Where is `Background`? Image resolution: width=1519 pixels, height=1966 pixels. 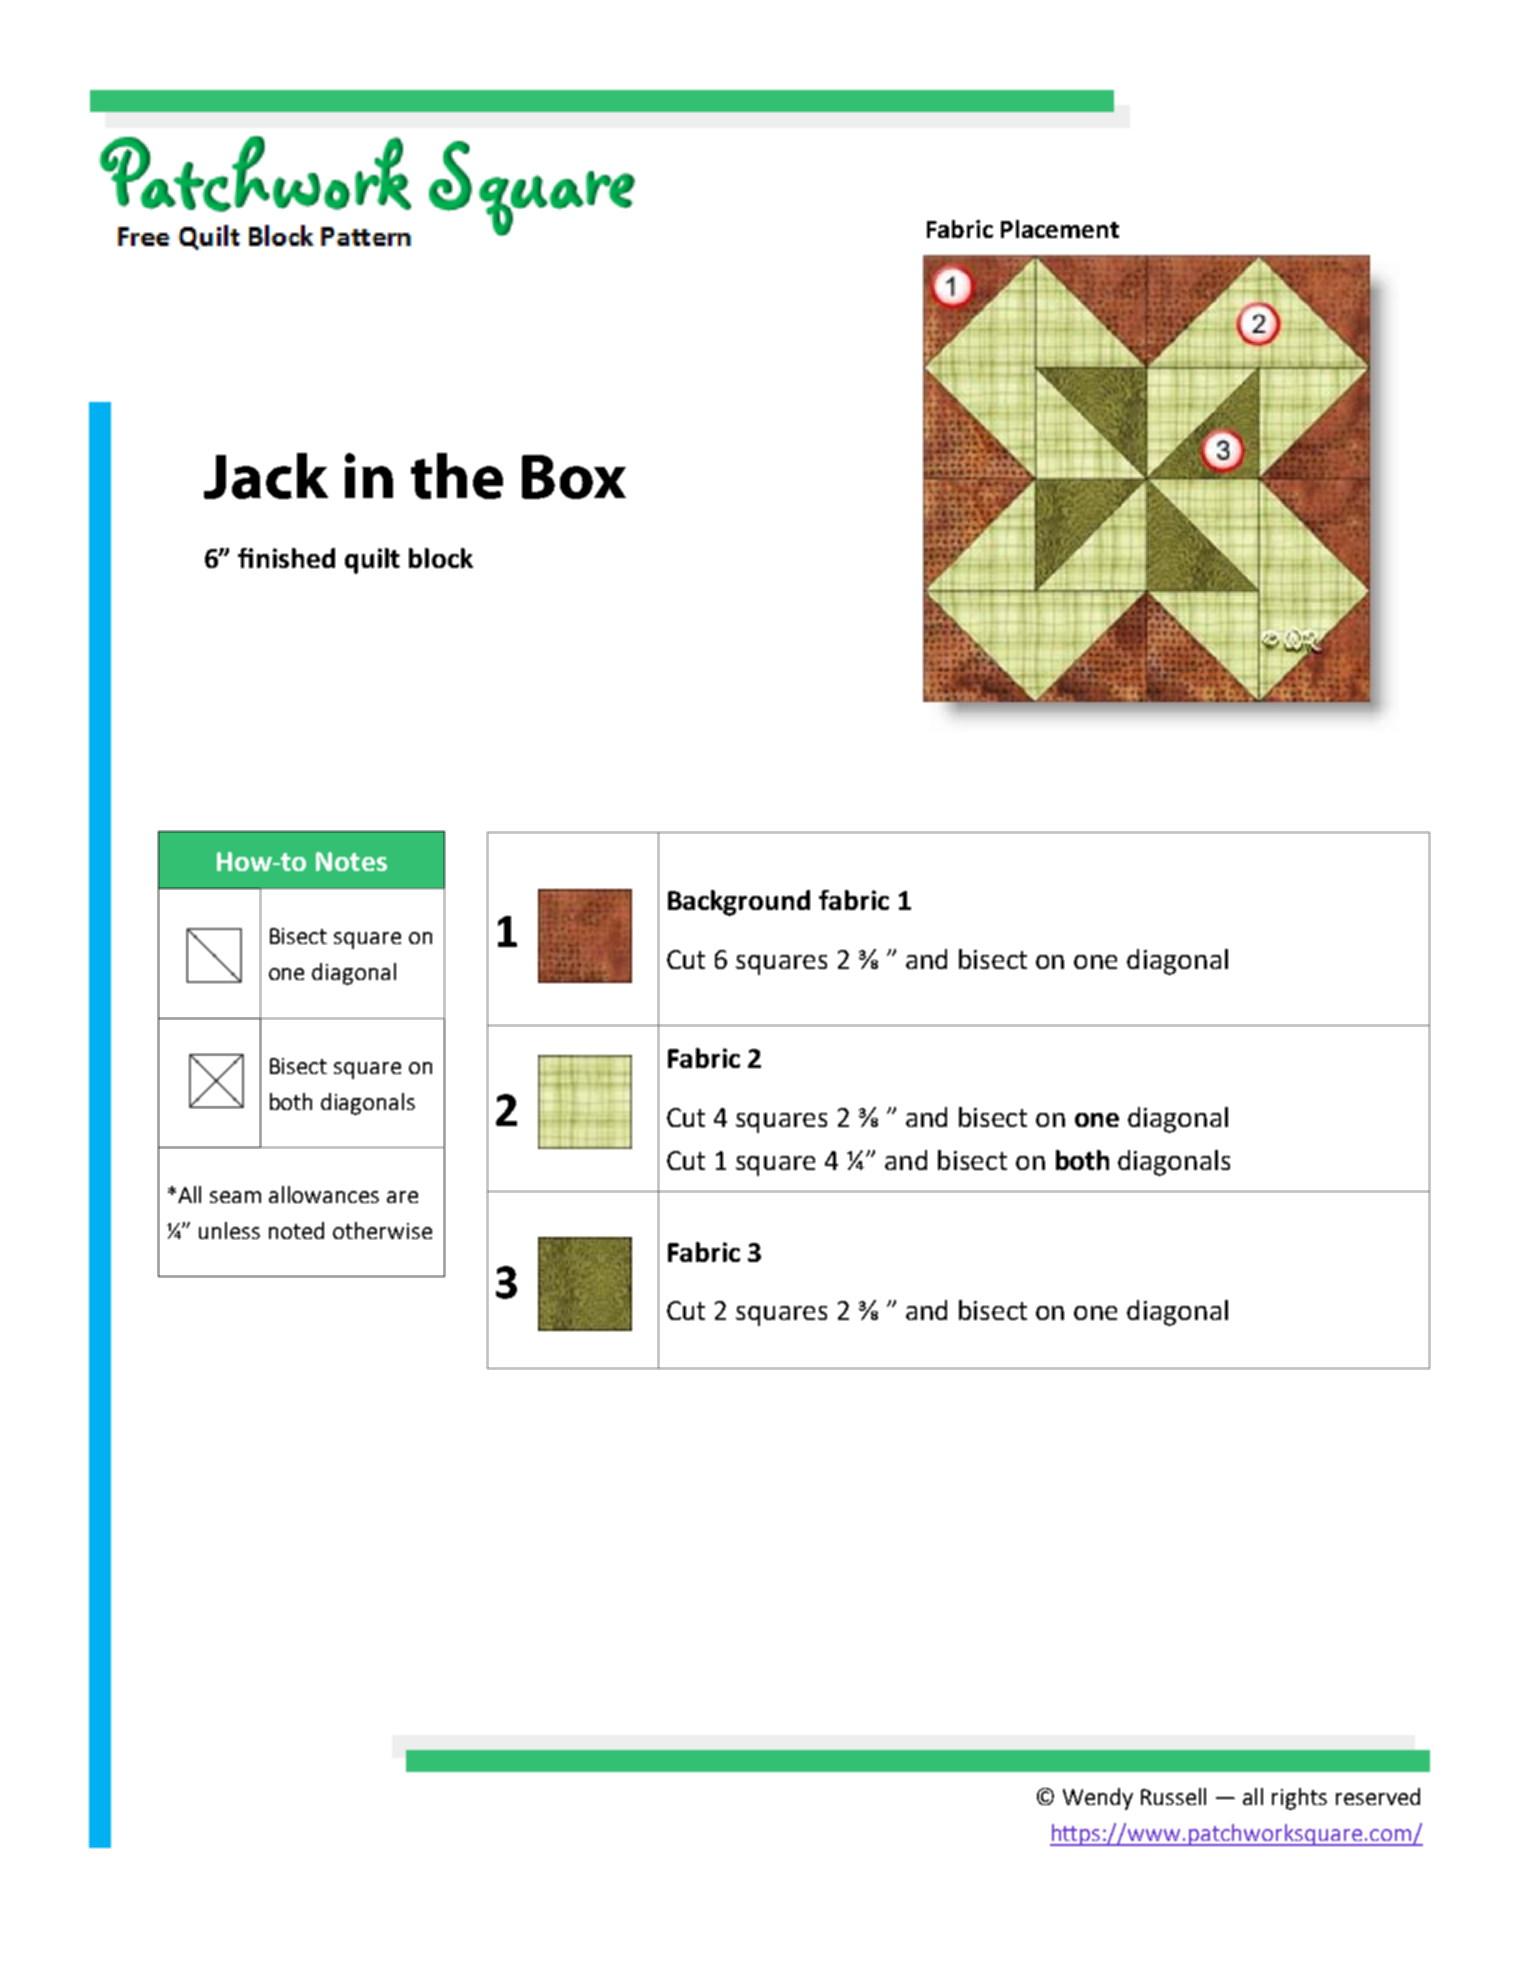
Background is located at coordinates (739, 903).
